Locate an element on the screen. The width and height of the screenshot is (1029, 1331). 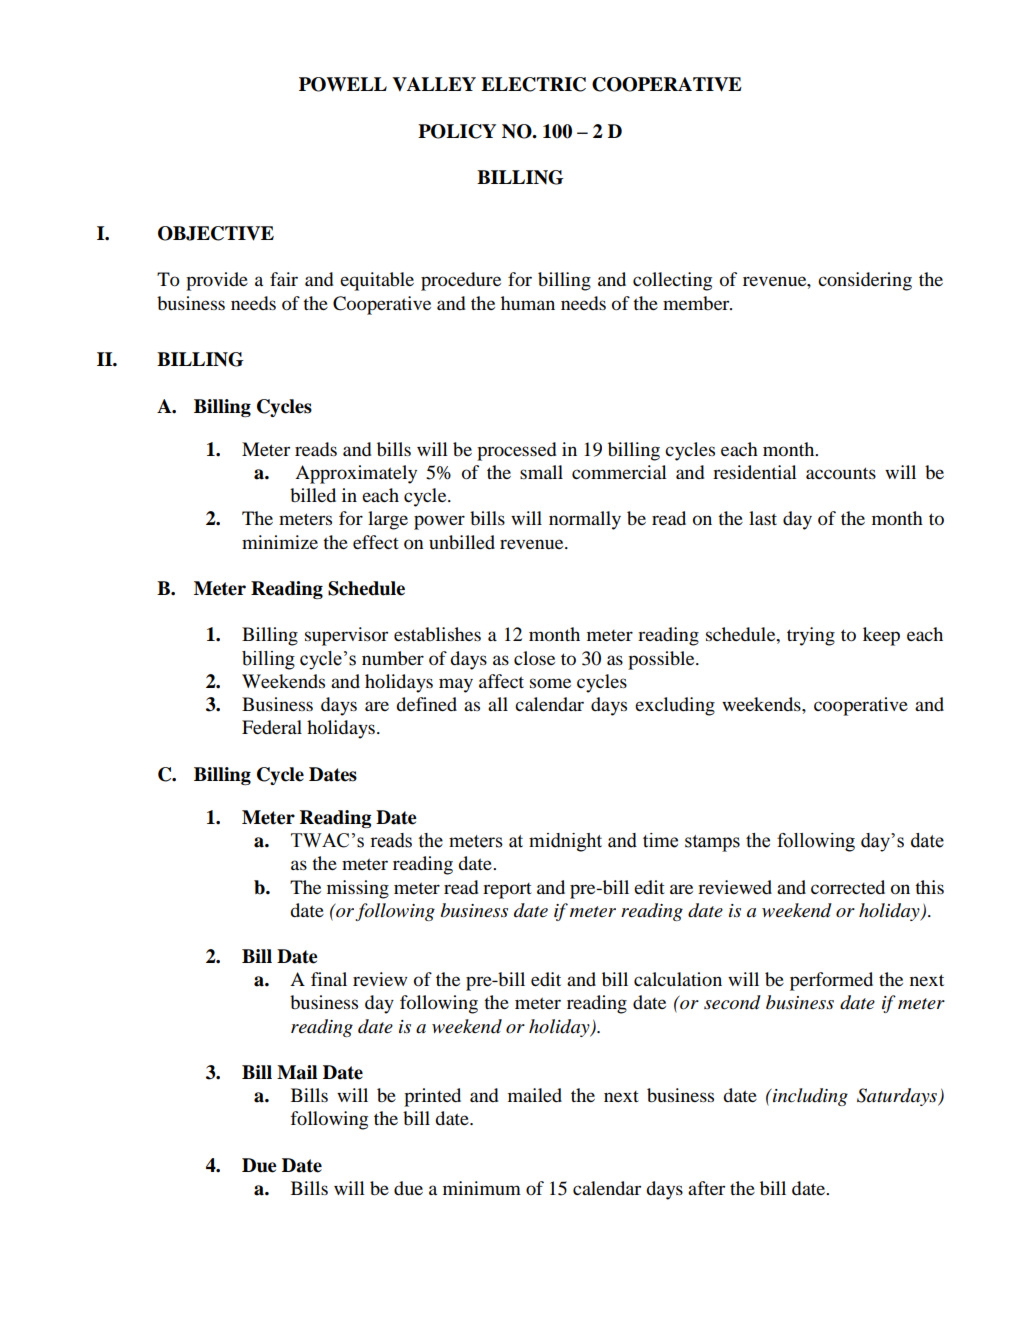
POWELL is located at coordinates (343, 84).
